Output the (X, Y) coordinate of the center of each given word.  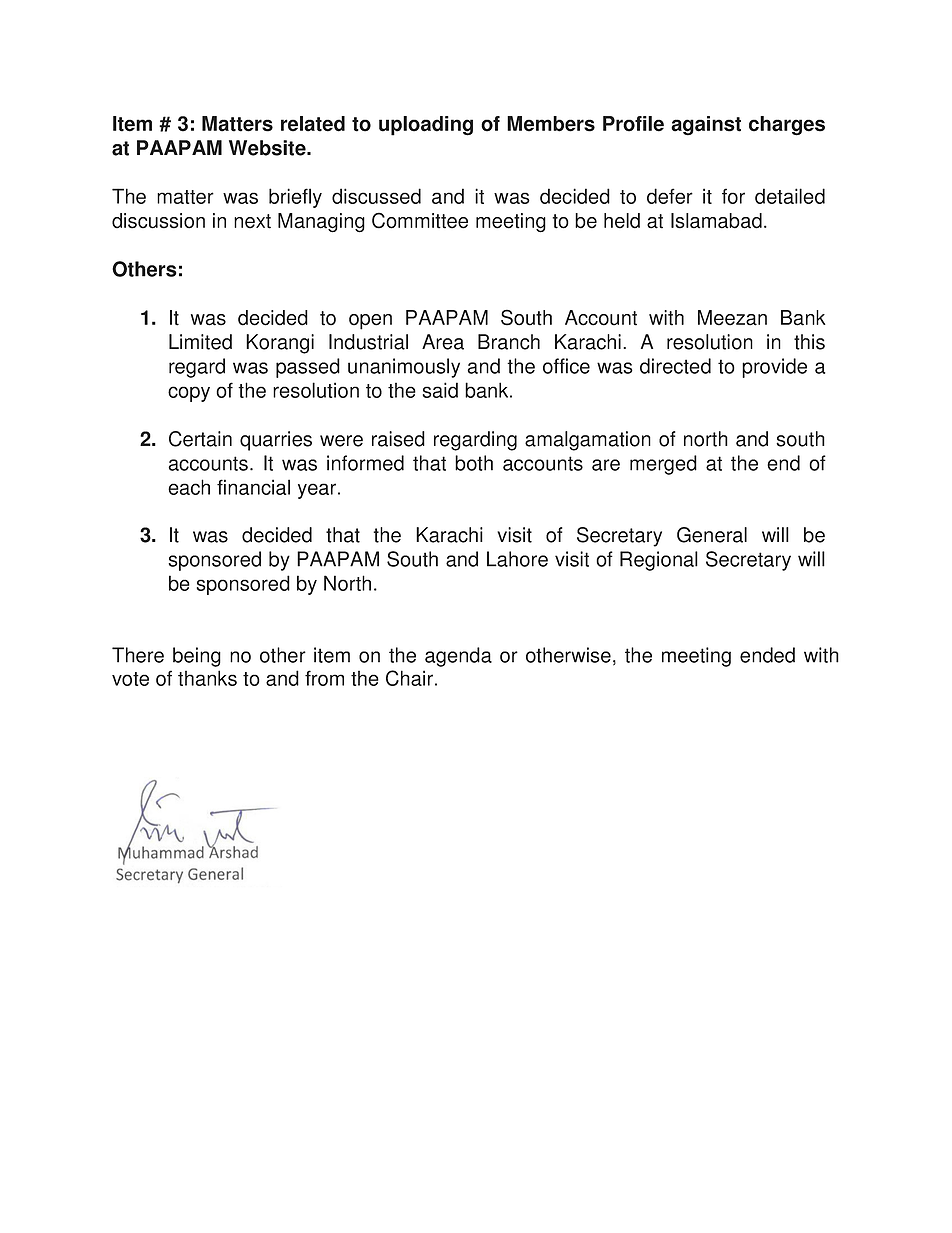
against (706, 126)
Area (443, 342)
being (197, 657)
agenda (458, 657)
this (809, 342)
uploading (426, 126)
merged (663, 465)
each (189, 487)
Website (268, 148)
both (474, 463)
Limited (200, 342)
